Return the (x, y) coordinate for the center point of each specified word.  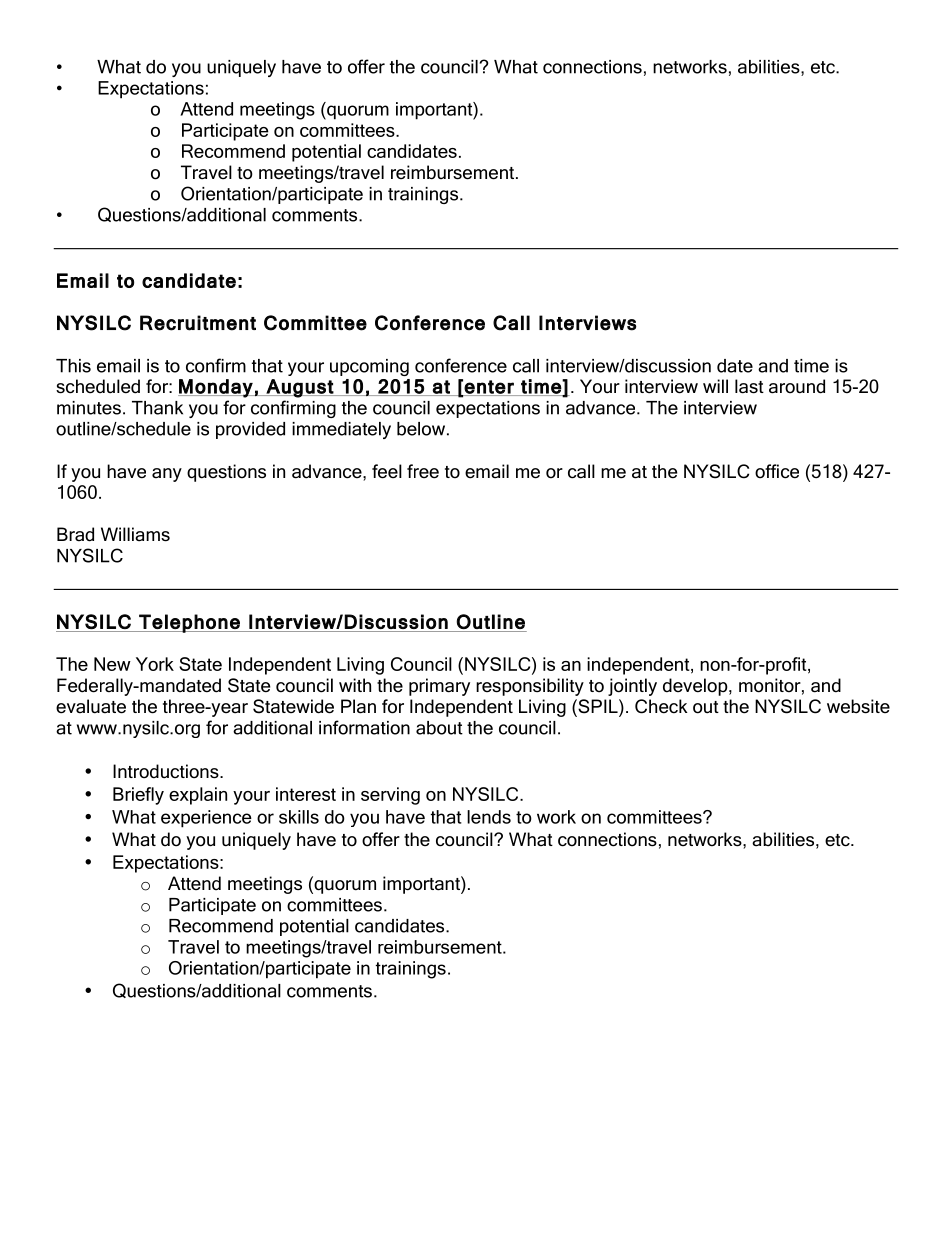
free (423, 471)
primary (439, 687)
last (749, 386)
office (777, 471)
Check (661, 706)
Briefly (138, 796)
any (167, 475)
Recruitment (198, 323)
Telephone (189, 623)
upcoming (369, 367)
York (155, 664)
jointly (632, 687)
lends (489, 817)
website (858, 706)
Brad (75, 534)
